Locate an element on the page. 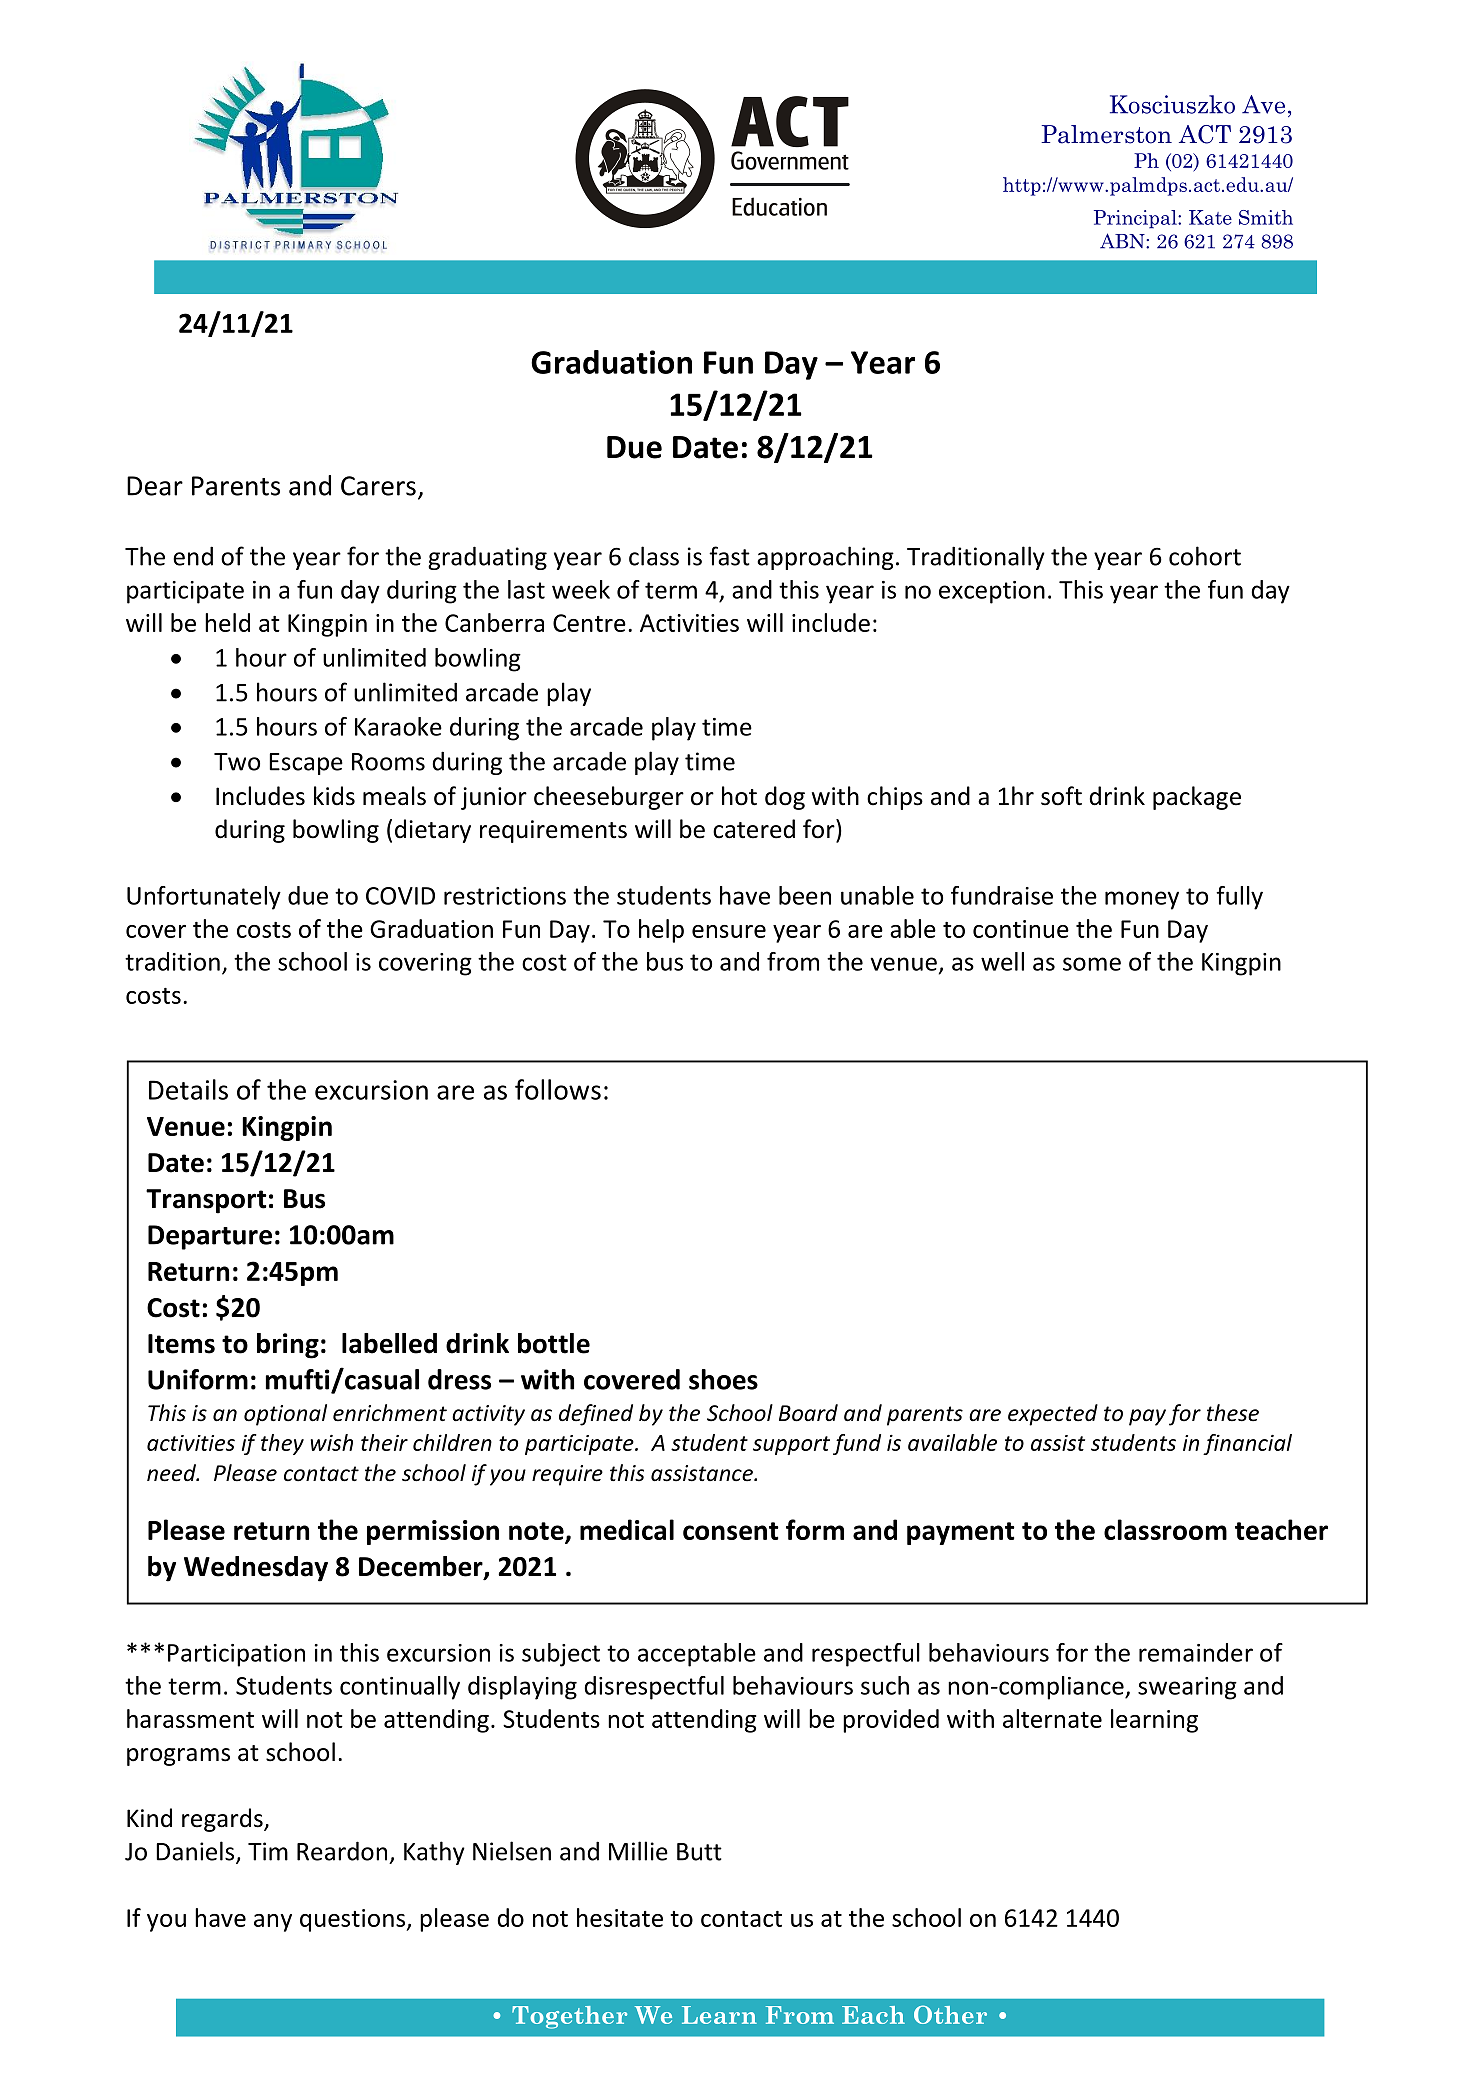  package is located at coordinates (1197, 798).
